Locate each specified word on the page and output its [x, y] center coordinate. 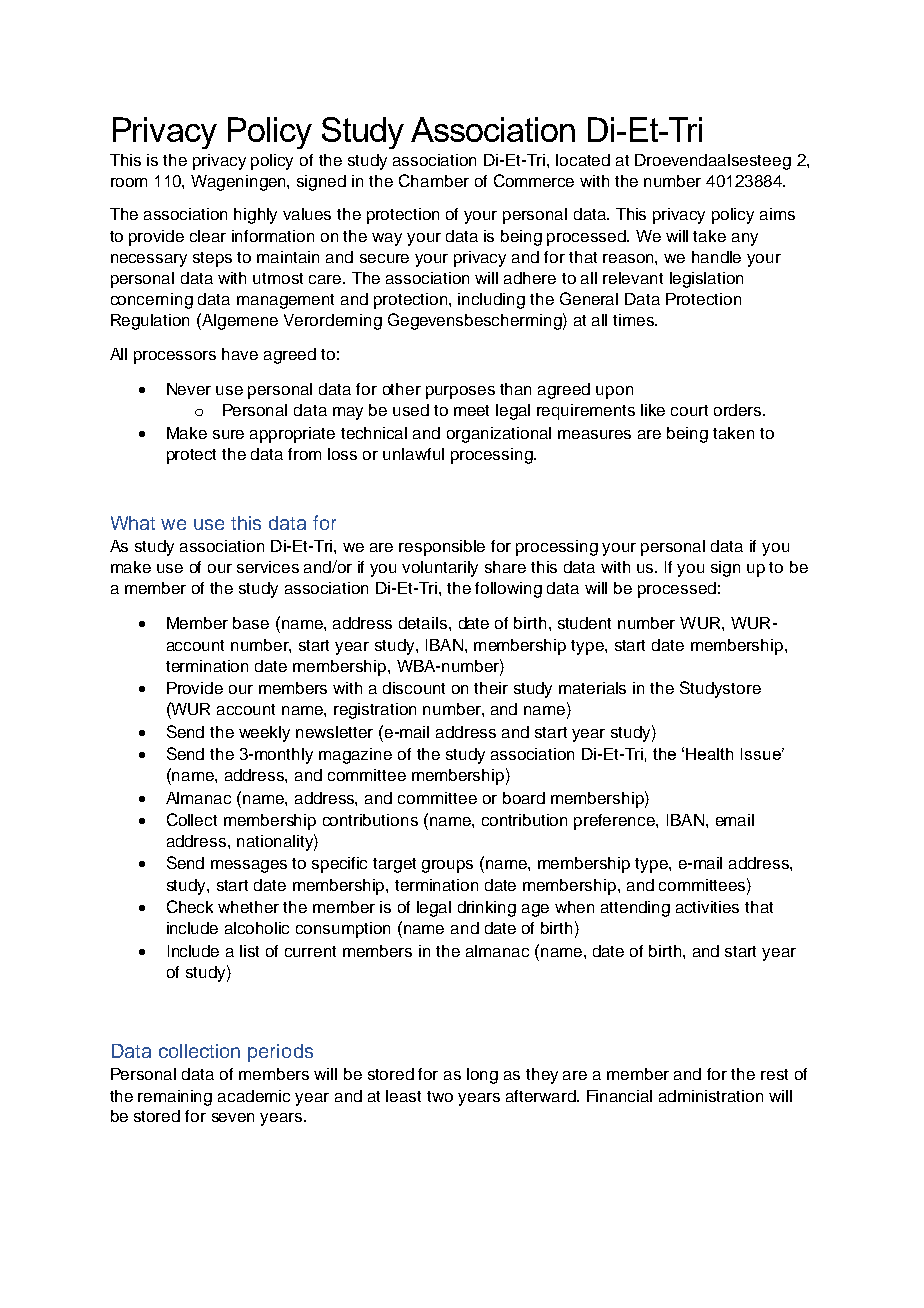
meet [471, 410]
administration [711, 1096]
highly [255, 216]
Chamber [434, 180]
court [689, 410]
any [745, 239]
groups [447, 866]
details [424, 623]
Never [189, 389]
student [584, 623]
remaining [175, 1098]
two [440, 1096]
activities [707, 907]
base [251, 623]
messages [249, 866]
